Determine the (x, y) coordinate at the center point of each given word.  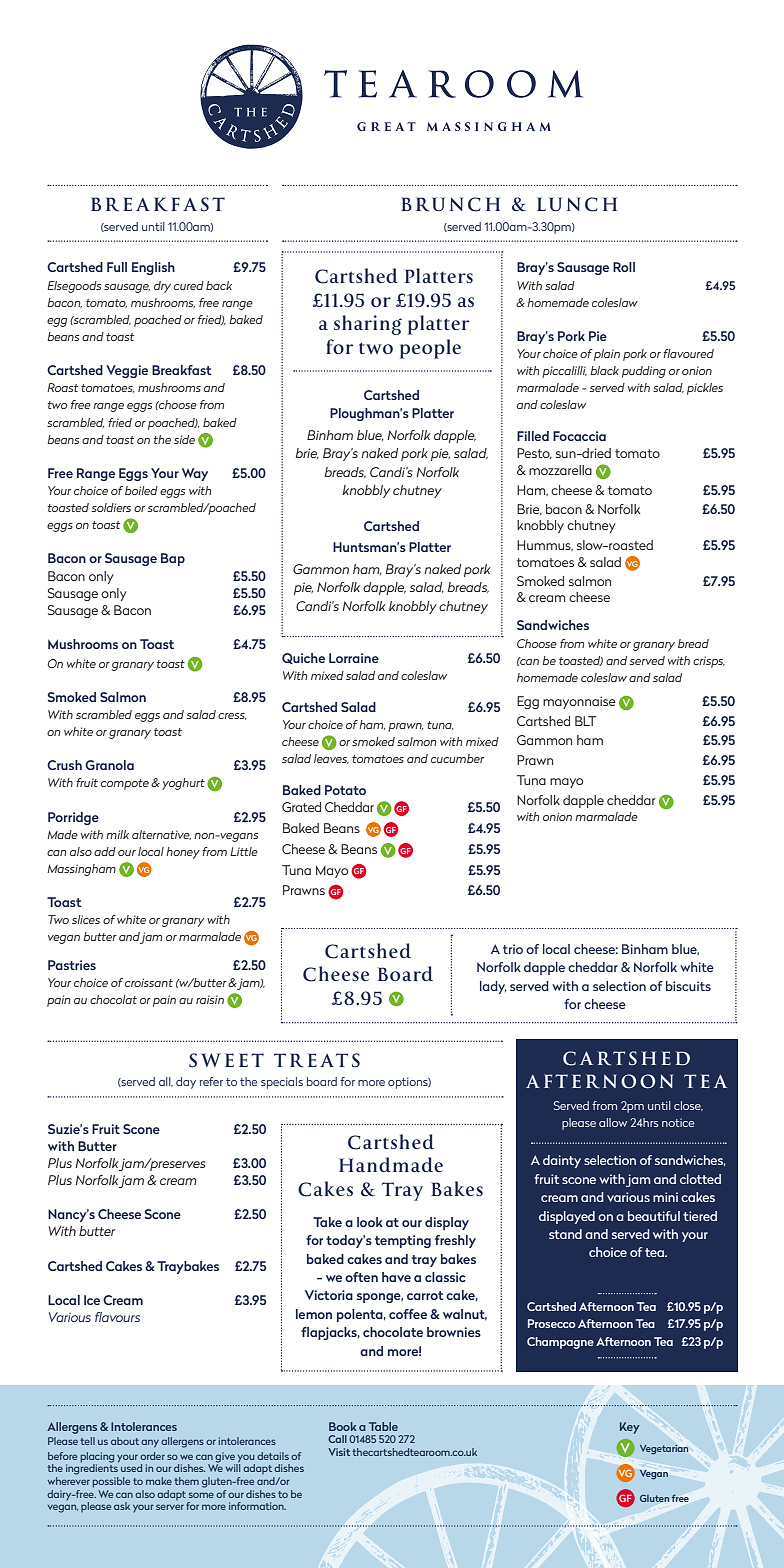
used (131, 1468)
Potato (345, 790)
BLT (586, 721)
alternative (161, 835)
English (153, 268)
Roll (624, 267)
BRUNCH (450, 204)
